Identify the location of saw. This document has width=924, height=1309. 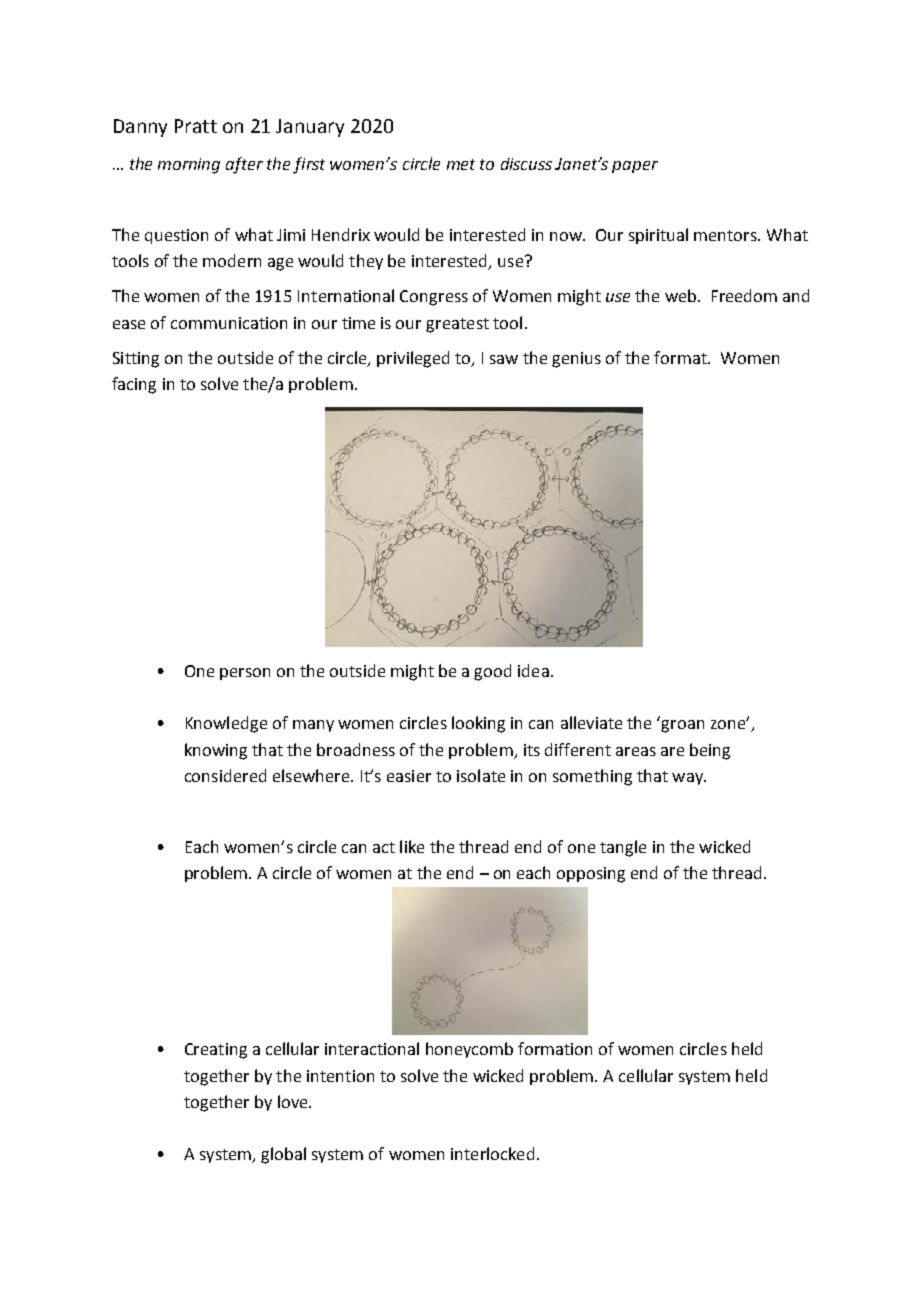
(504, 359).
